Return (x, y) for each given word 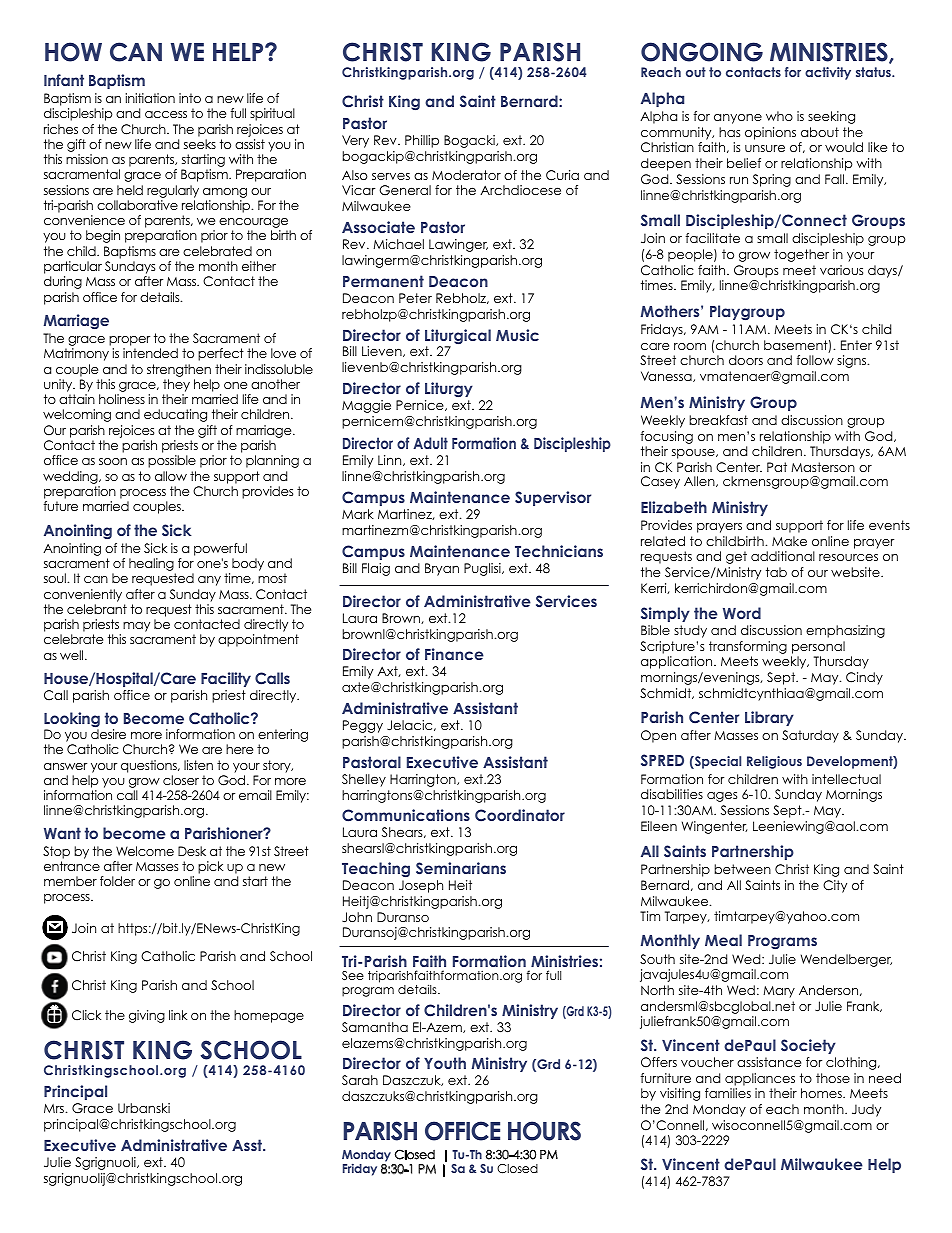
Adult (431, 443)
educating (175, 415)
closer (181, 780)
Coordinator (520, 815)
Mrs (55, 1108)
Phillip (422, 141)
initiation (150, 98)
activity (828, 73)
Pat (777, 467)
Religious (774, 762)
